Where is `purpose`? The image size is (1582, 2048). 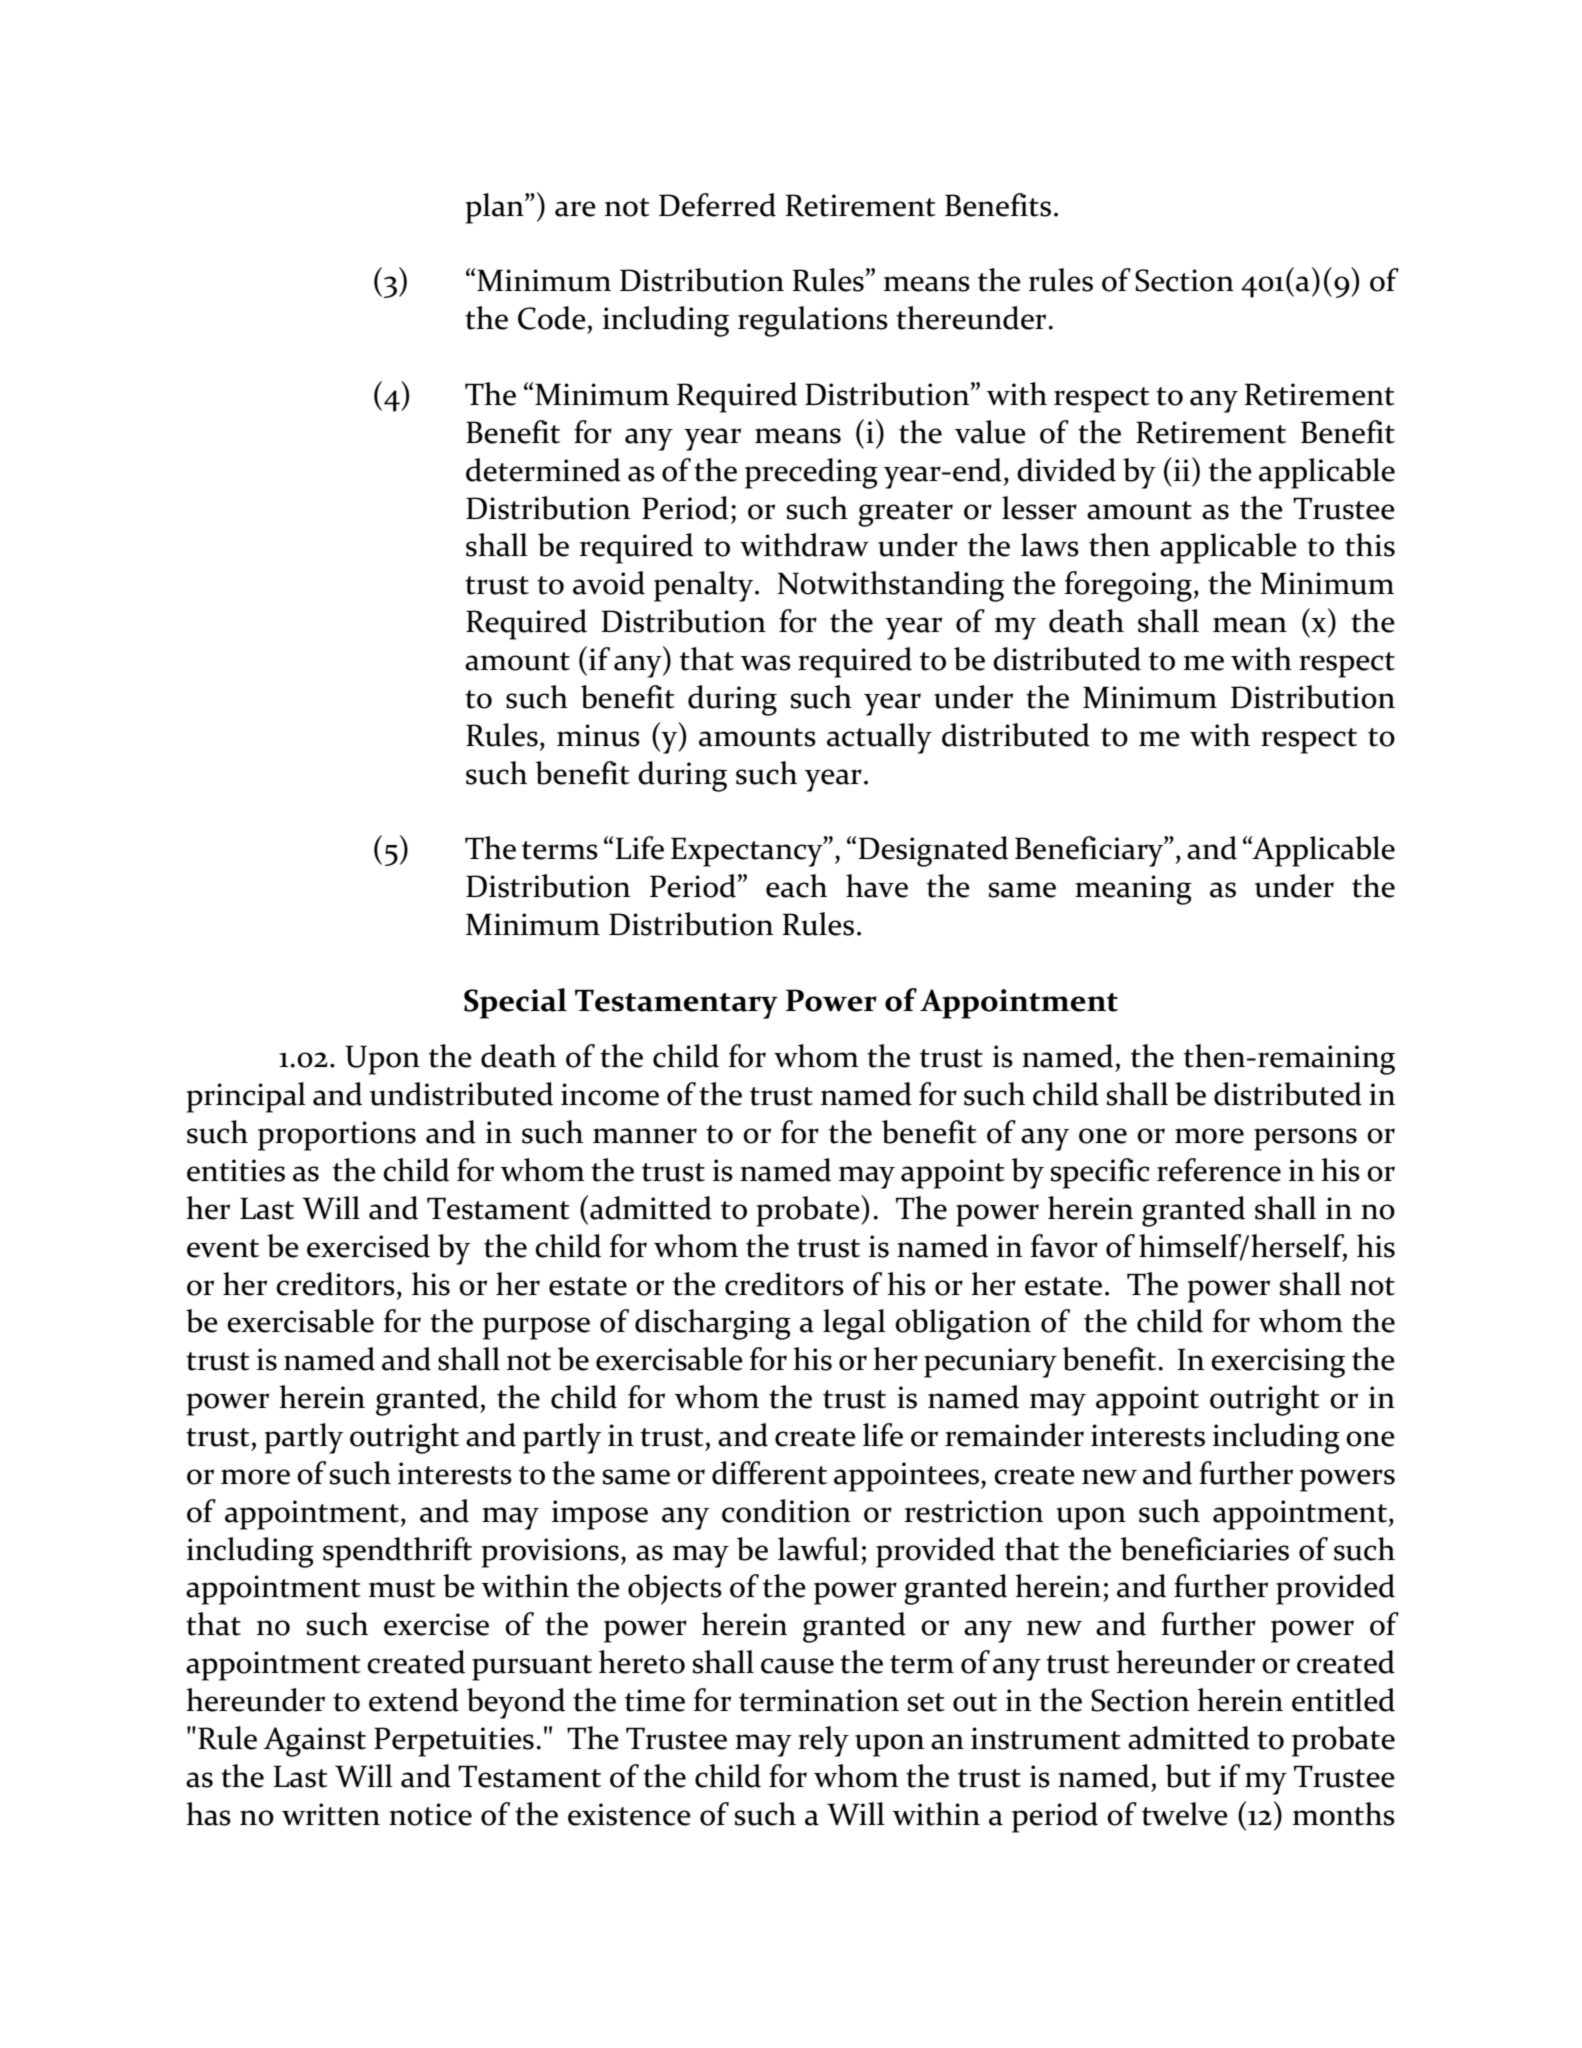
purpose is located at coordinates (536, 1328).
